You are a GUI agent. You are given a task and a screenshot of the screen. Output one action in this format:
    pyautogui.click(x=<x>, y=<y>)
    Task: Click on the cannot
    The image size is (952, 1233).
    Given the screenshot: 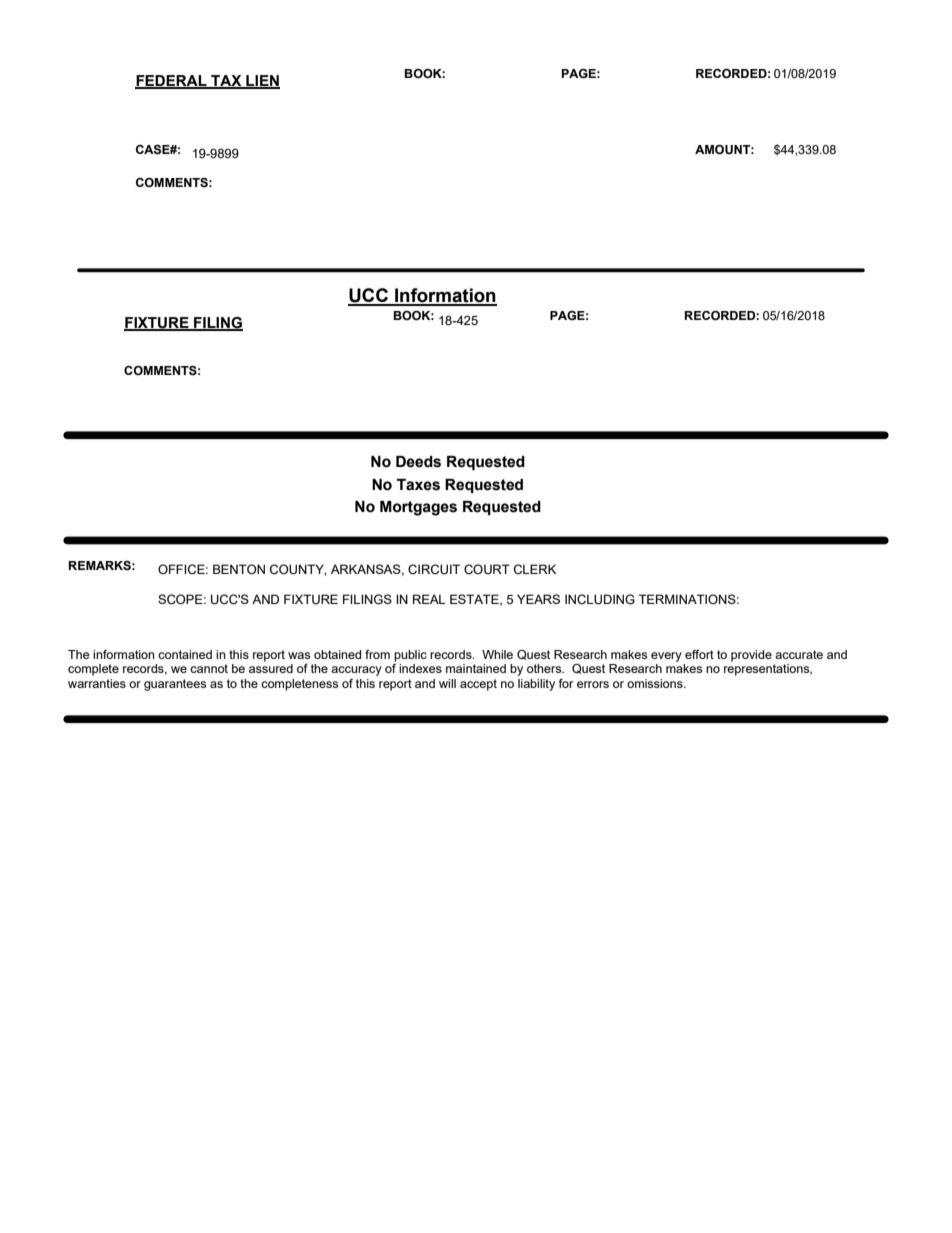 What is the action you would take?
    pyautogui.click(x=209, y=668)
